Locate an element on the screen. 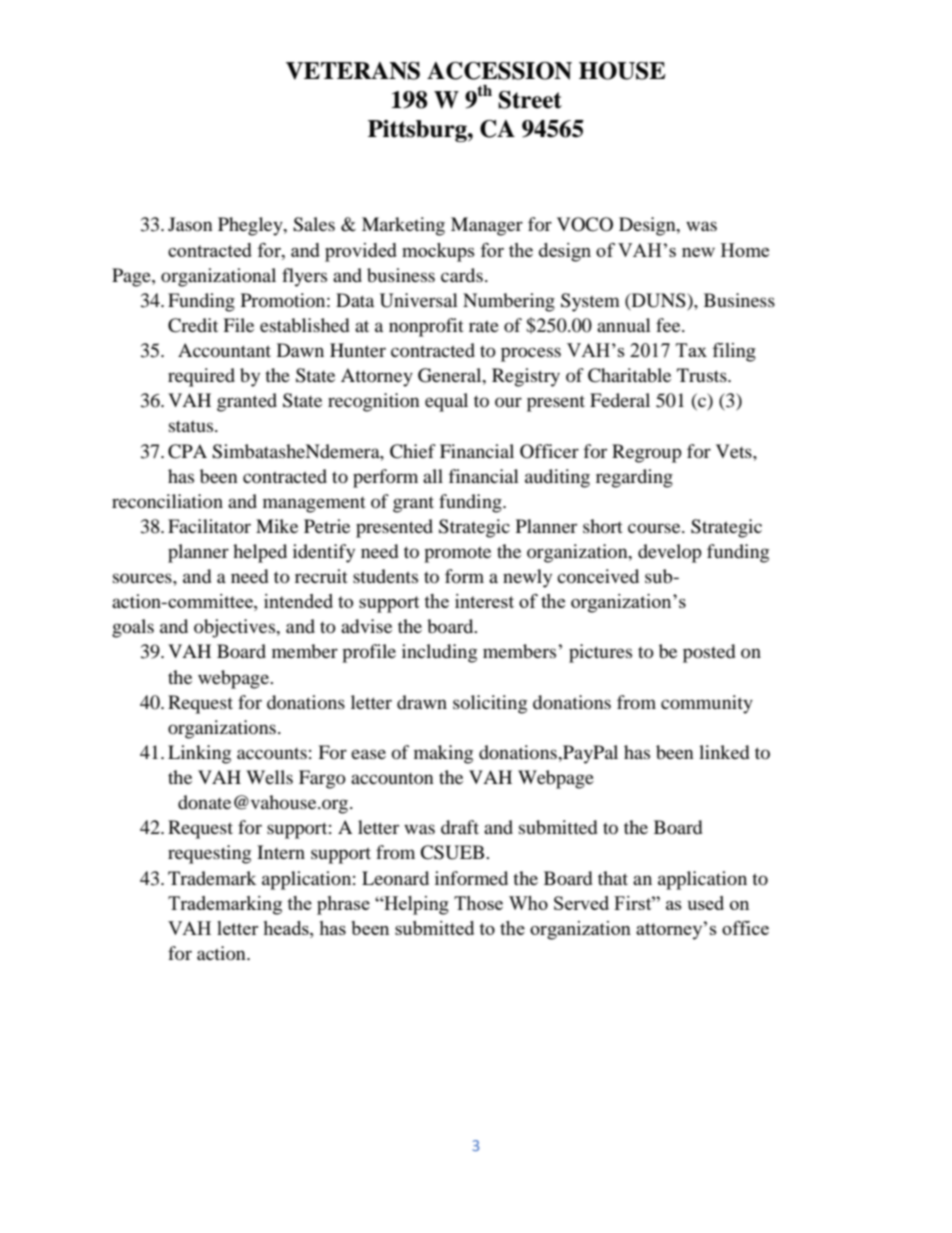 This screenshot has width=952, height=1233. community is located at coordinates (707, 704).
